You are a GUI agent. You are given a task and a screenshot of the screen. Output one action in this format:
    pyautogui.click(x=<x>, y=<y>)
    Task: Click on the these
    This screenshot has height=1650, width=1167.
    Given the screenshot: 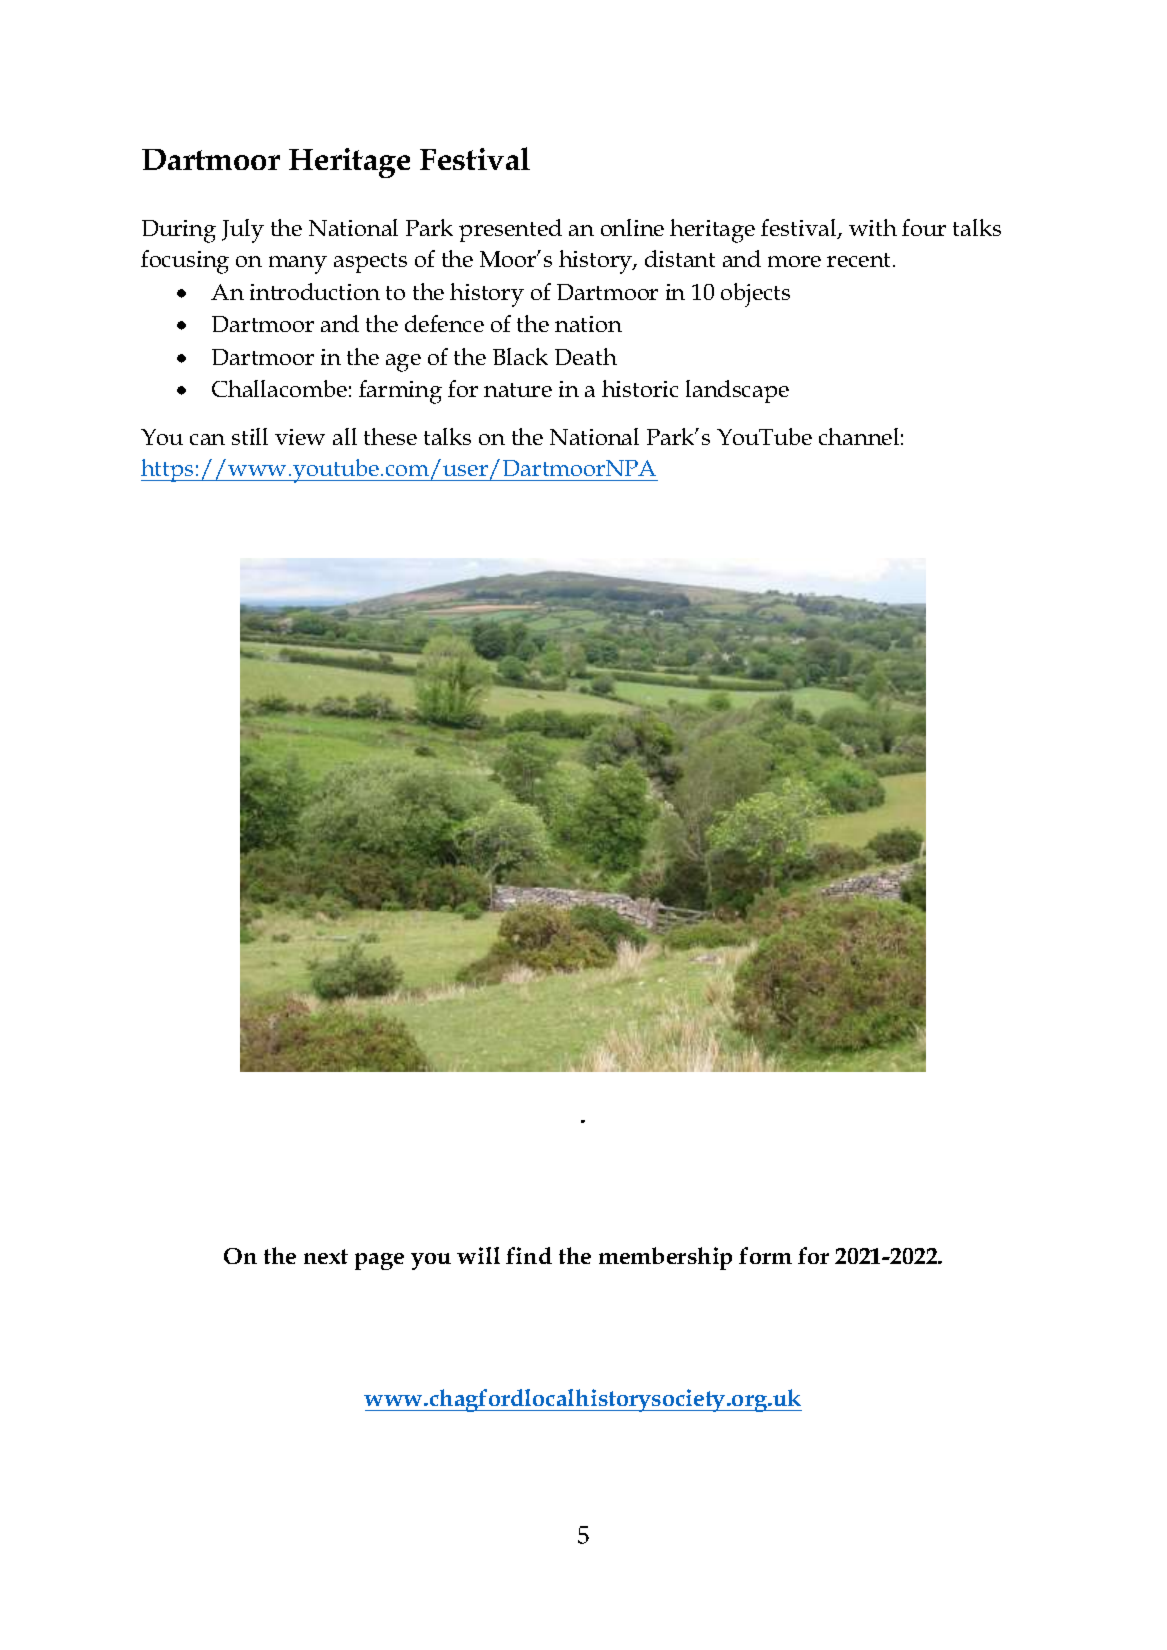 What is the action you would take?
    pyautogui.click(x=390, y=436)
